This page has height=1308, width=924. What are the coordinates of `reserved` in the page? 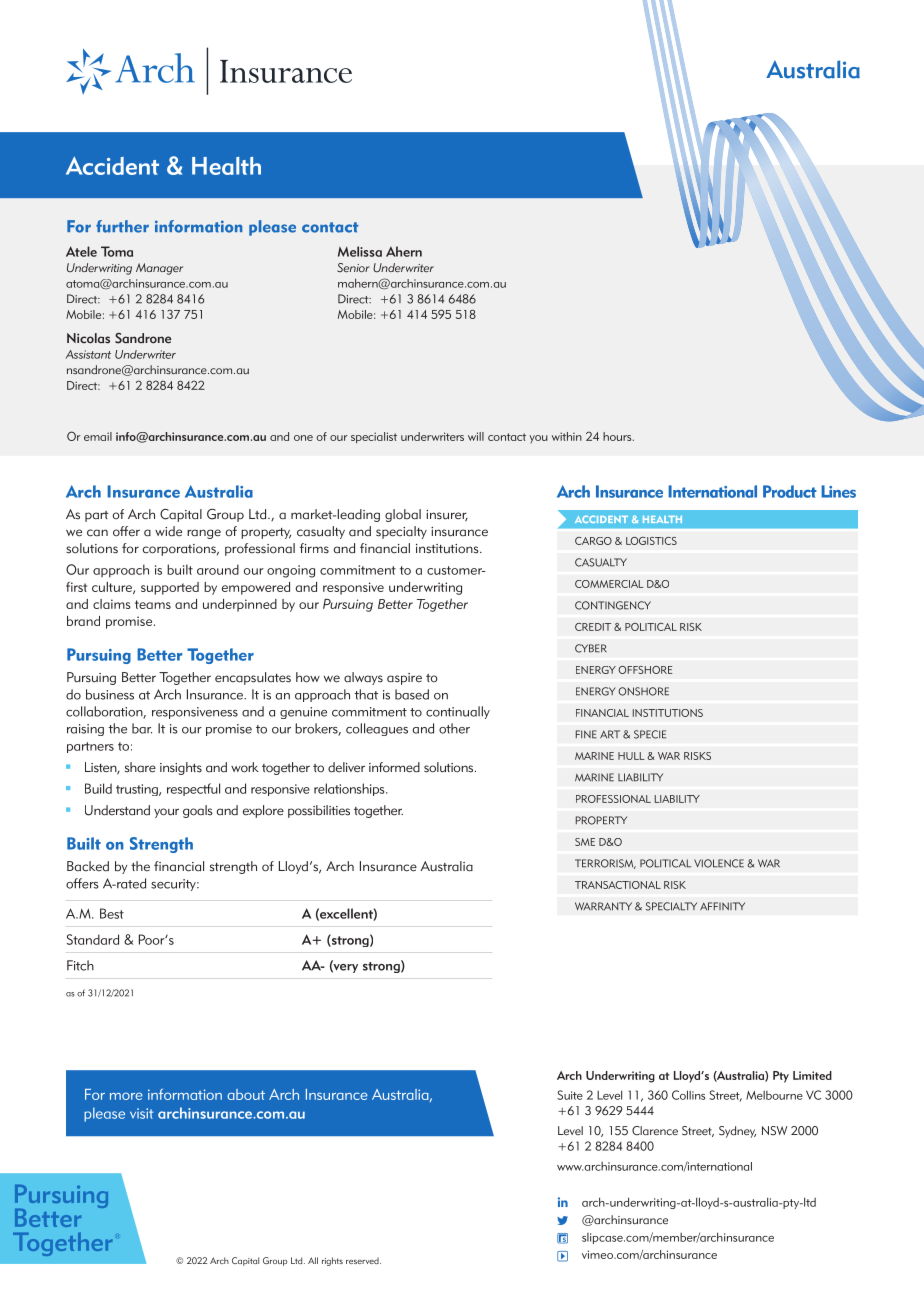 It's located at (363, 1260).
